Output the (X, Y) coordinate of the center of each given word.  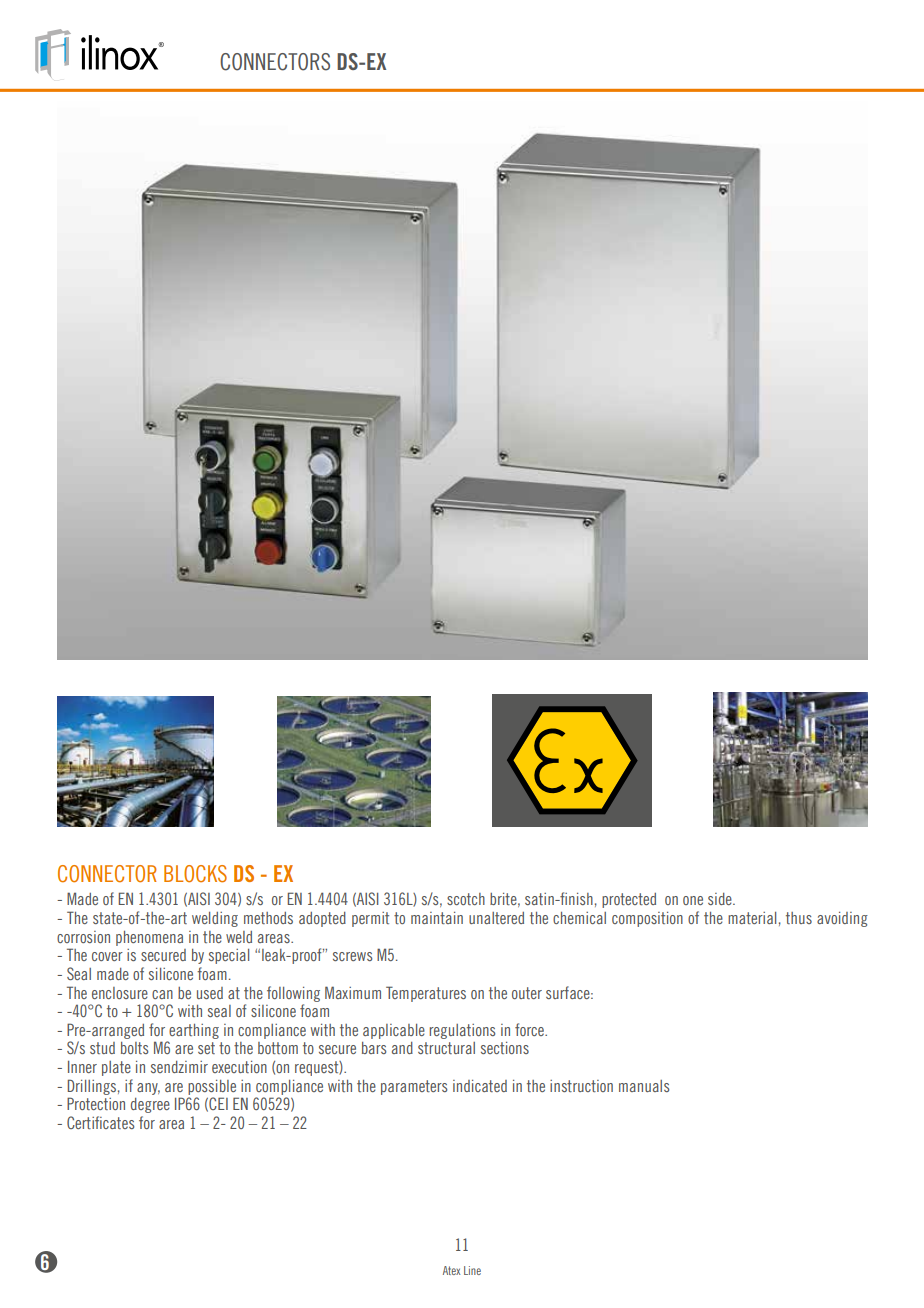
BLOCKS (195, 874)
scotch (466, 899)
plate (116, 1068)
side (721, 899)
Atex (451, 1270)
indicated (480, 1086)
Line (472, 1270)
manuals (644, 1086)
